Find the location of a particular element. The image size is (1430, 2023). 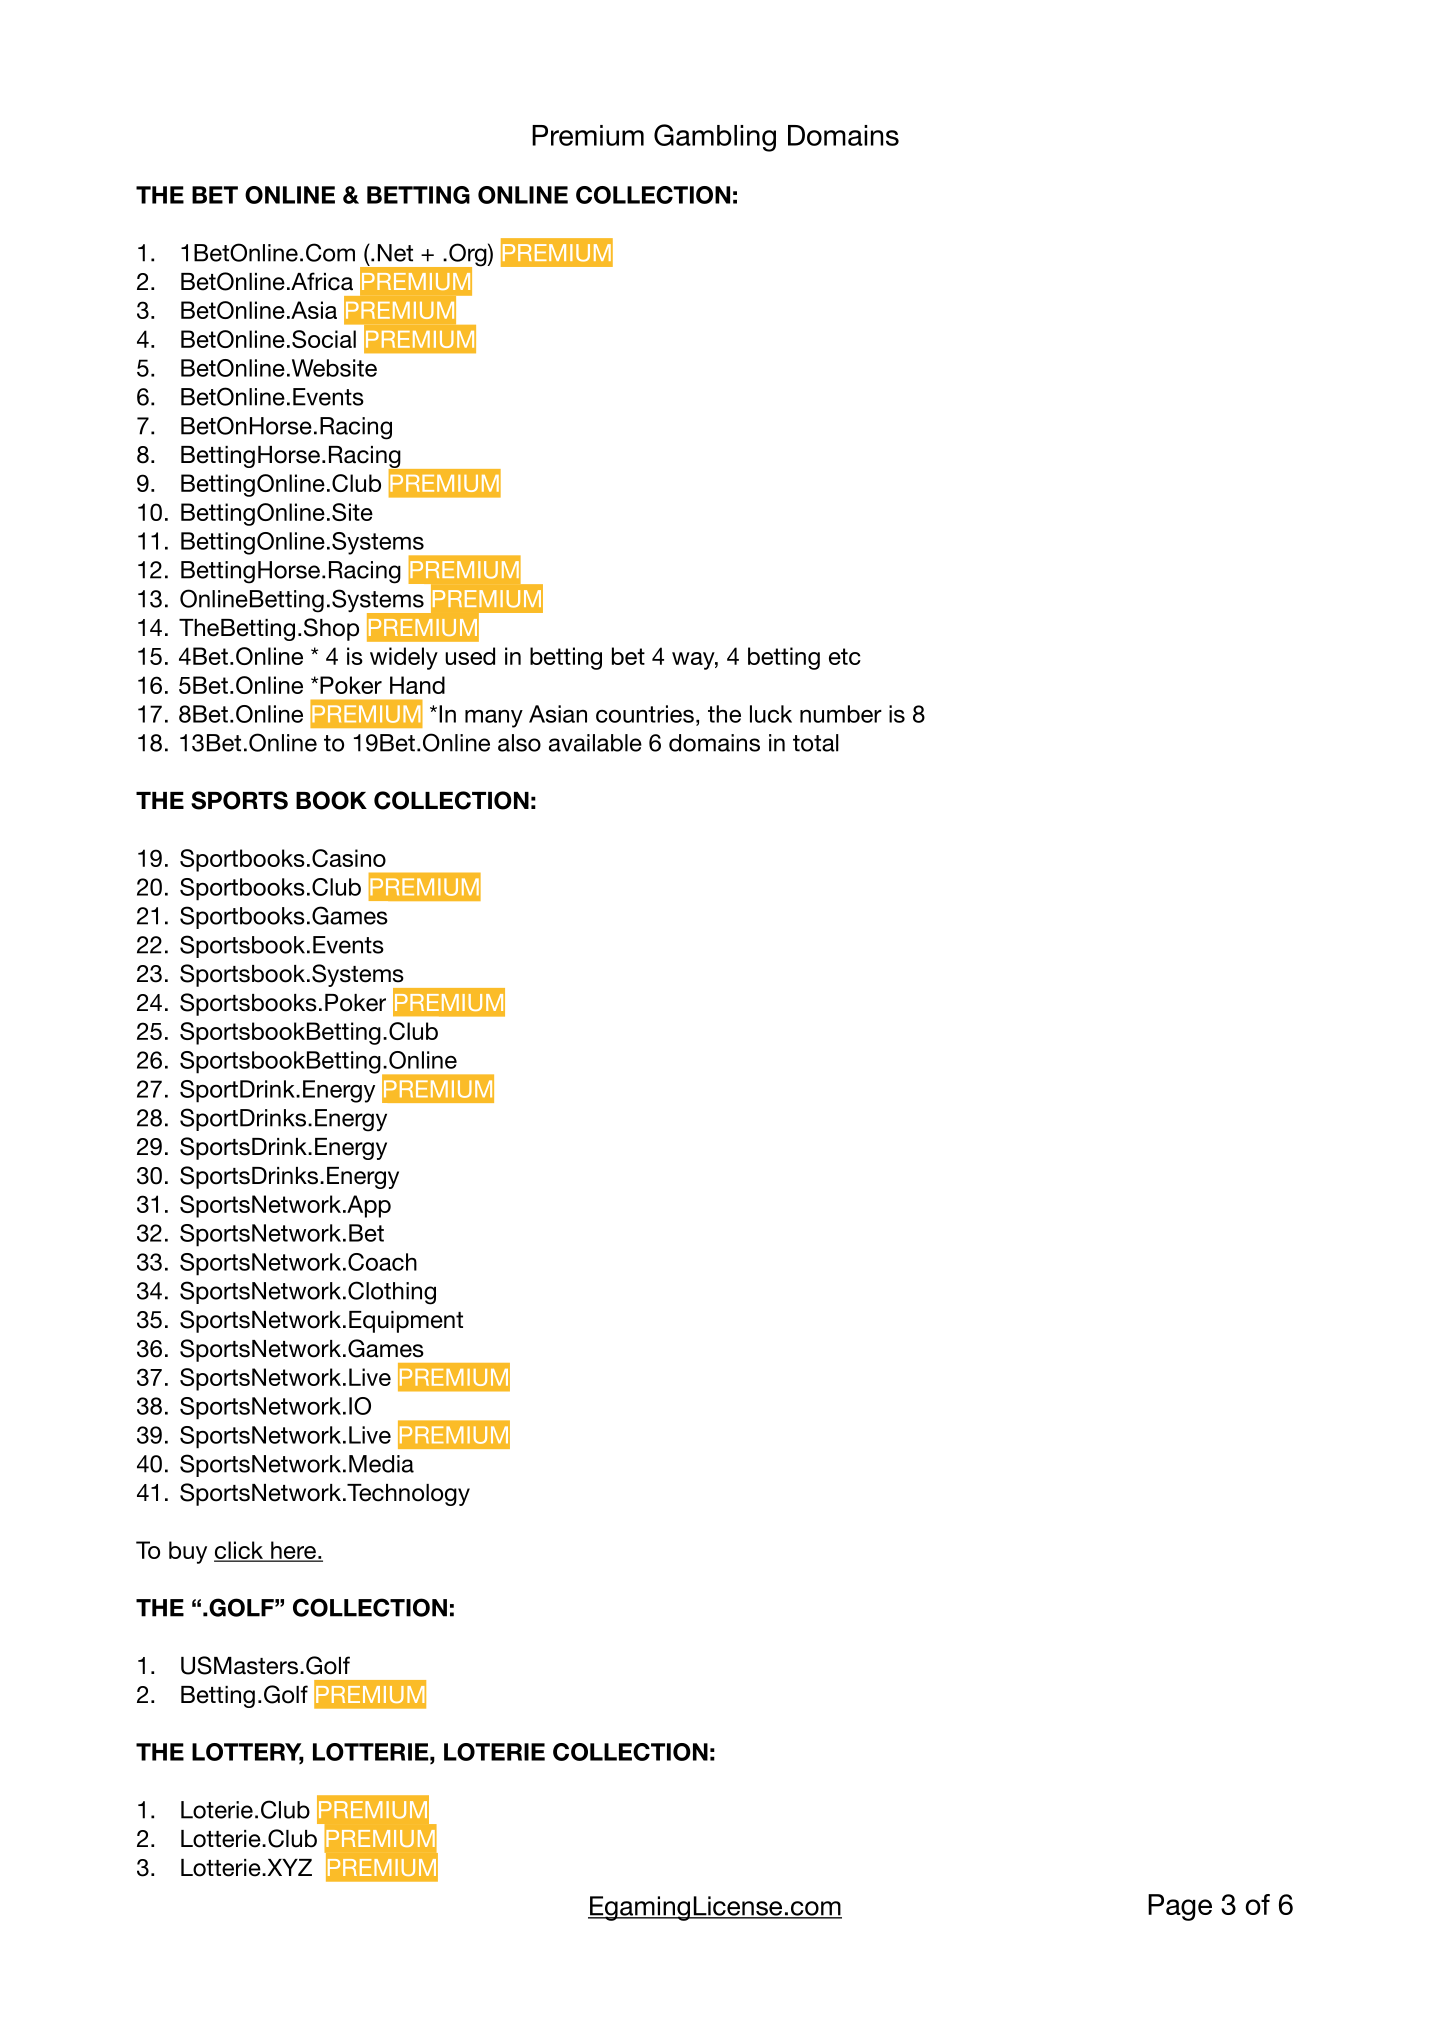

click is located at coordinates (239, 1551).
